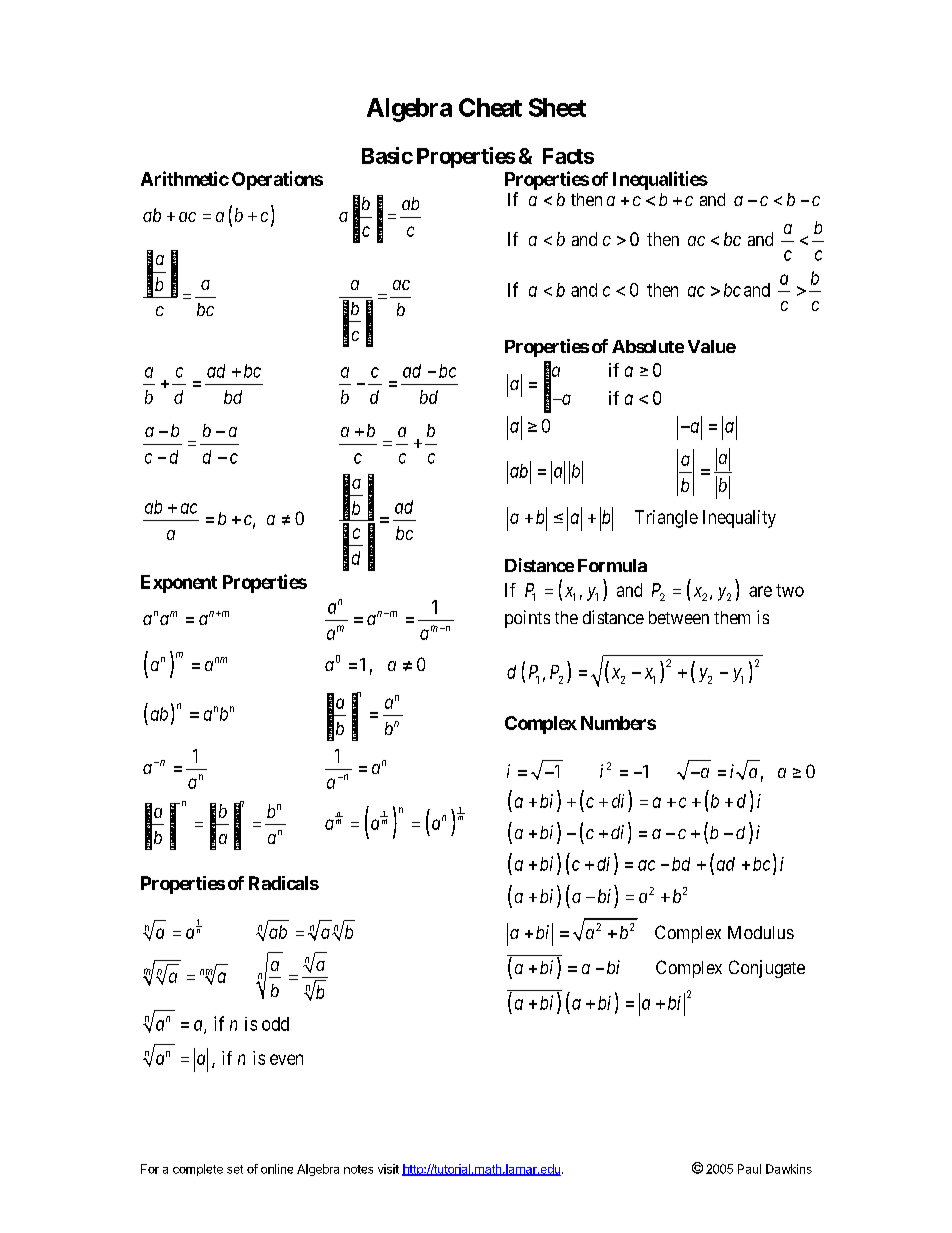  Describe the element at coordinates (235, 1169) in the document. I see `set` at that location.
